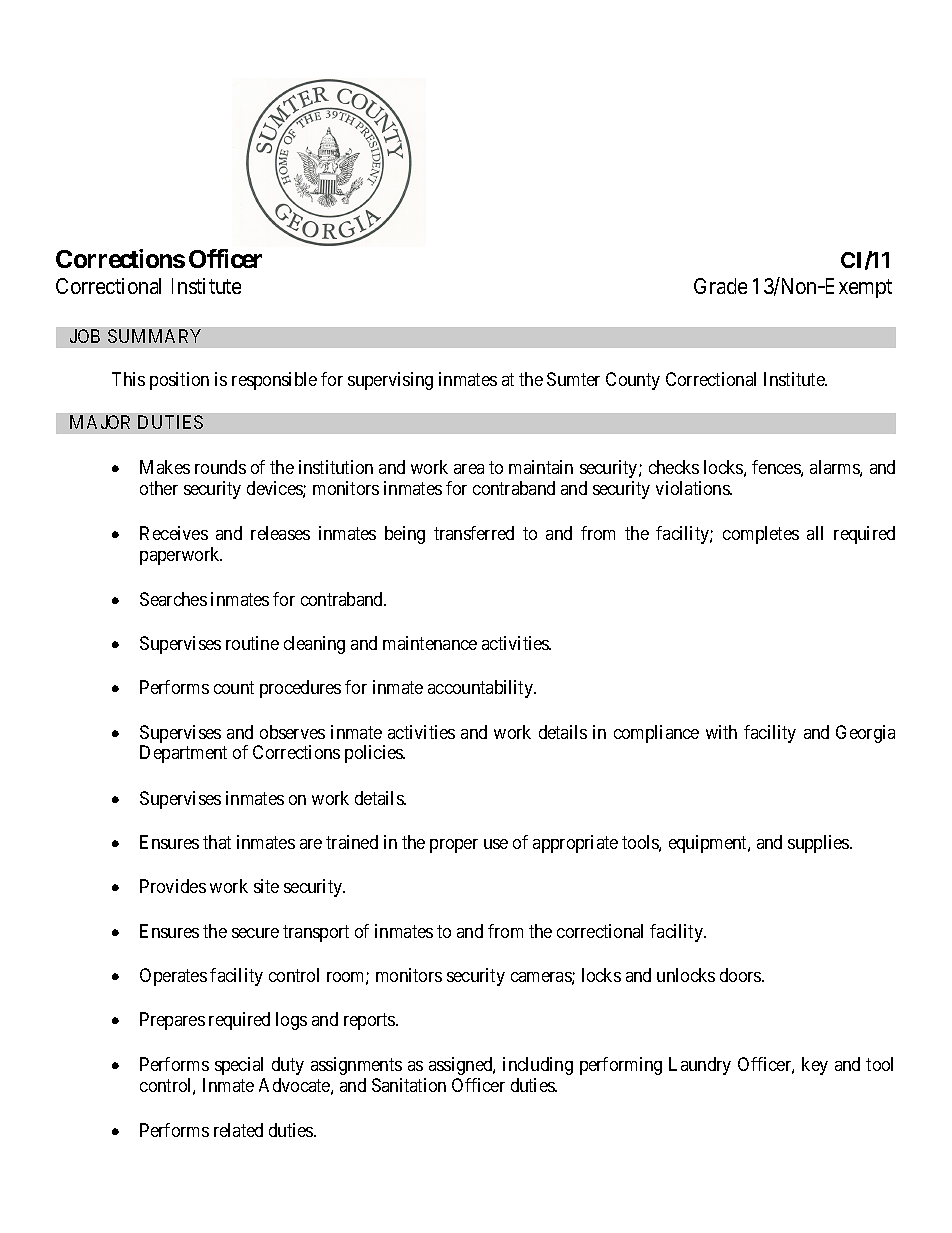  What do you see at coordinates (217, 842) in the screenshot?
I see `that` at bounding box center [217, 842].
